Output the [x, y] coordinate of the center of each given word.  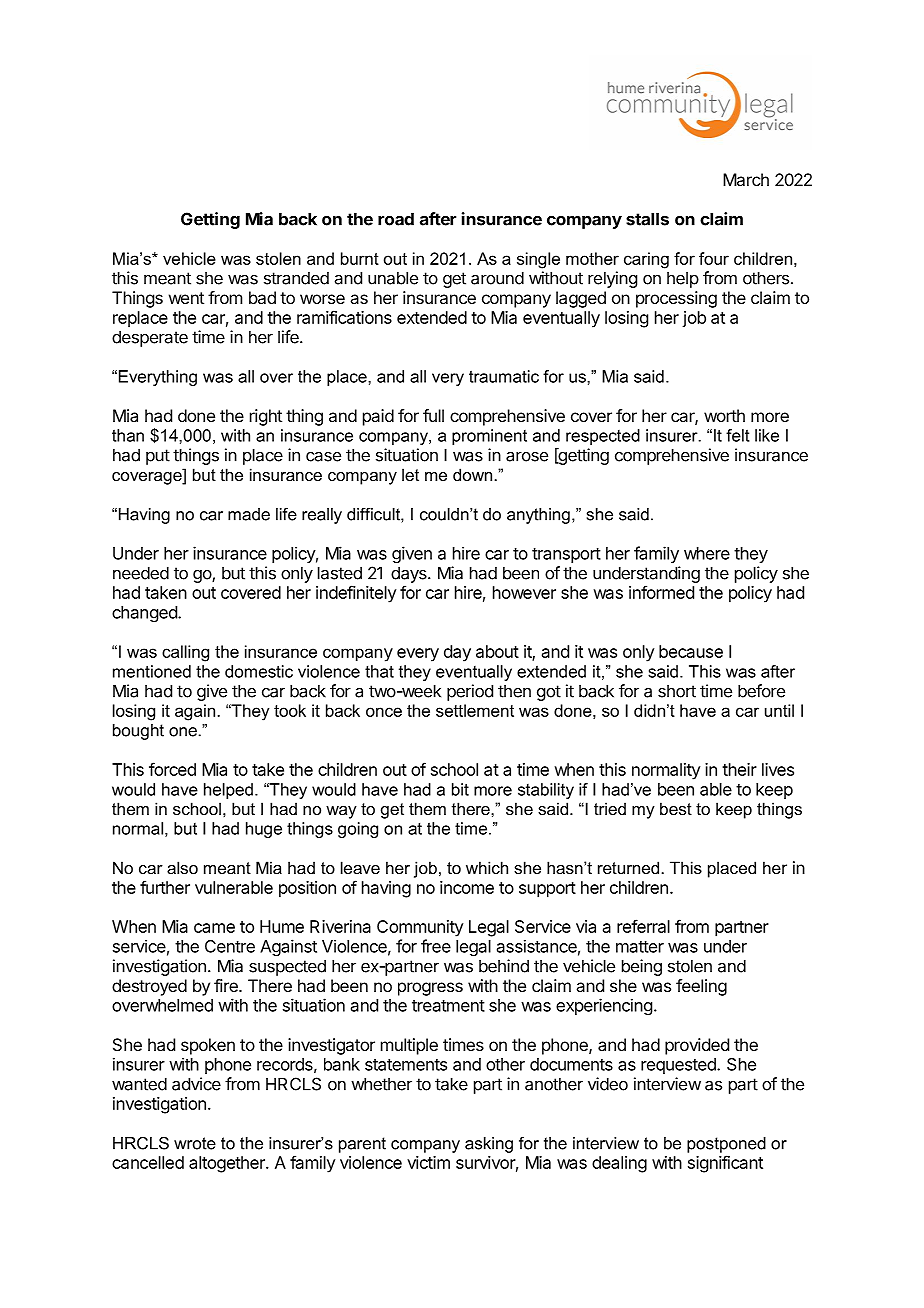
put [158, 457]
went [186, 298]
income [467, 887]
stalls [647, 219]
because [691, 651]
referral [643, 926]
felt [738, 435]
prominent [489, 437]
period [470, 692]
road [396, 219]
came [214, 928]
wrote [195, 1143]
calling [185, 653]
